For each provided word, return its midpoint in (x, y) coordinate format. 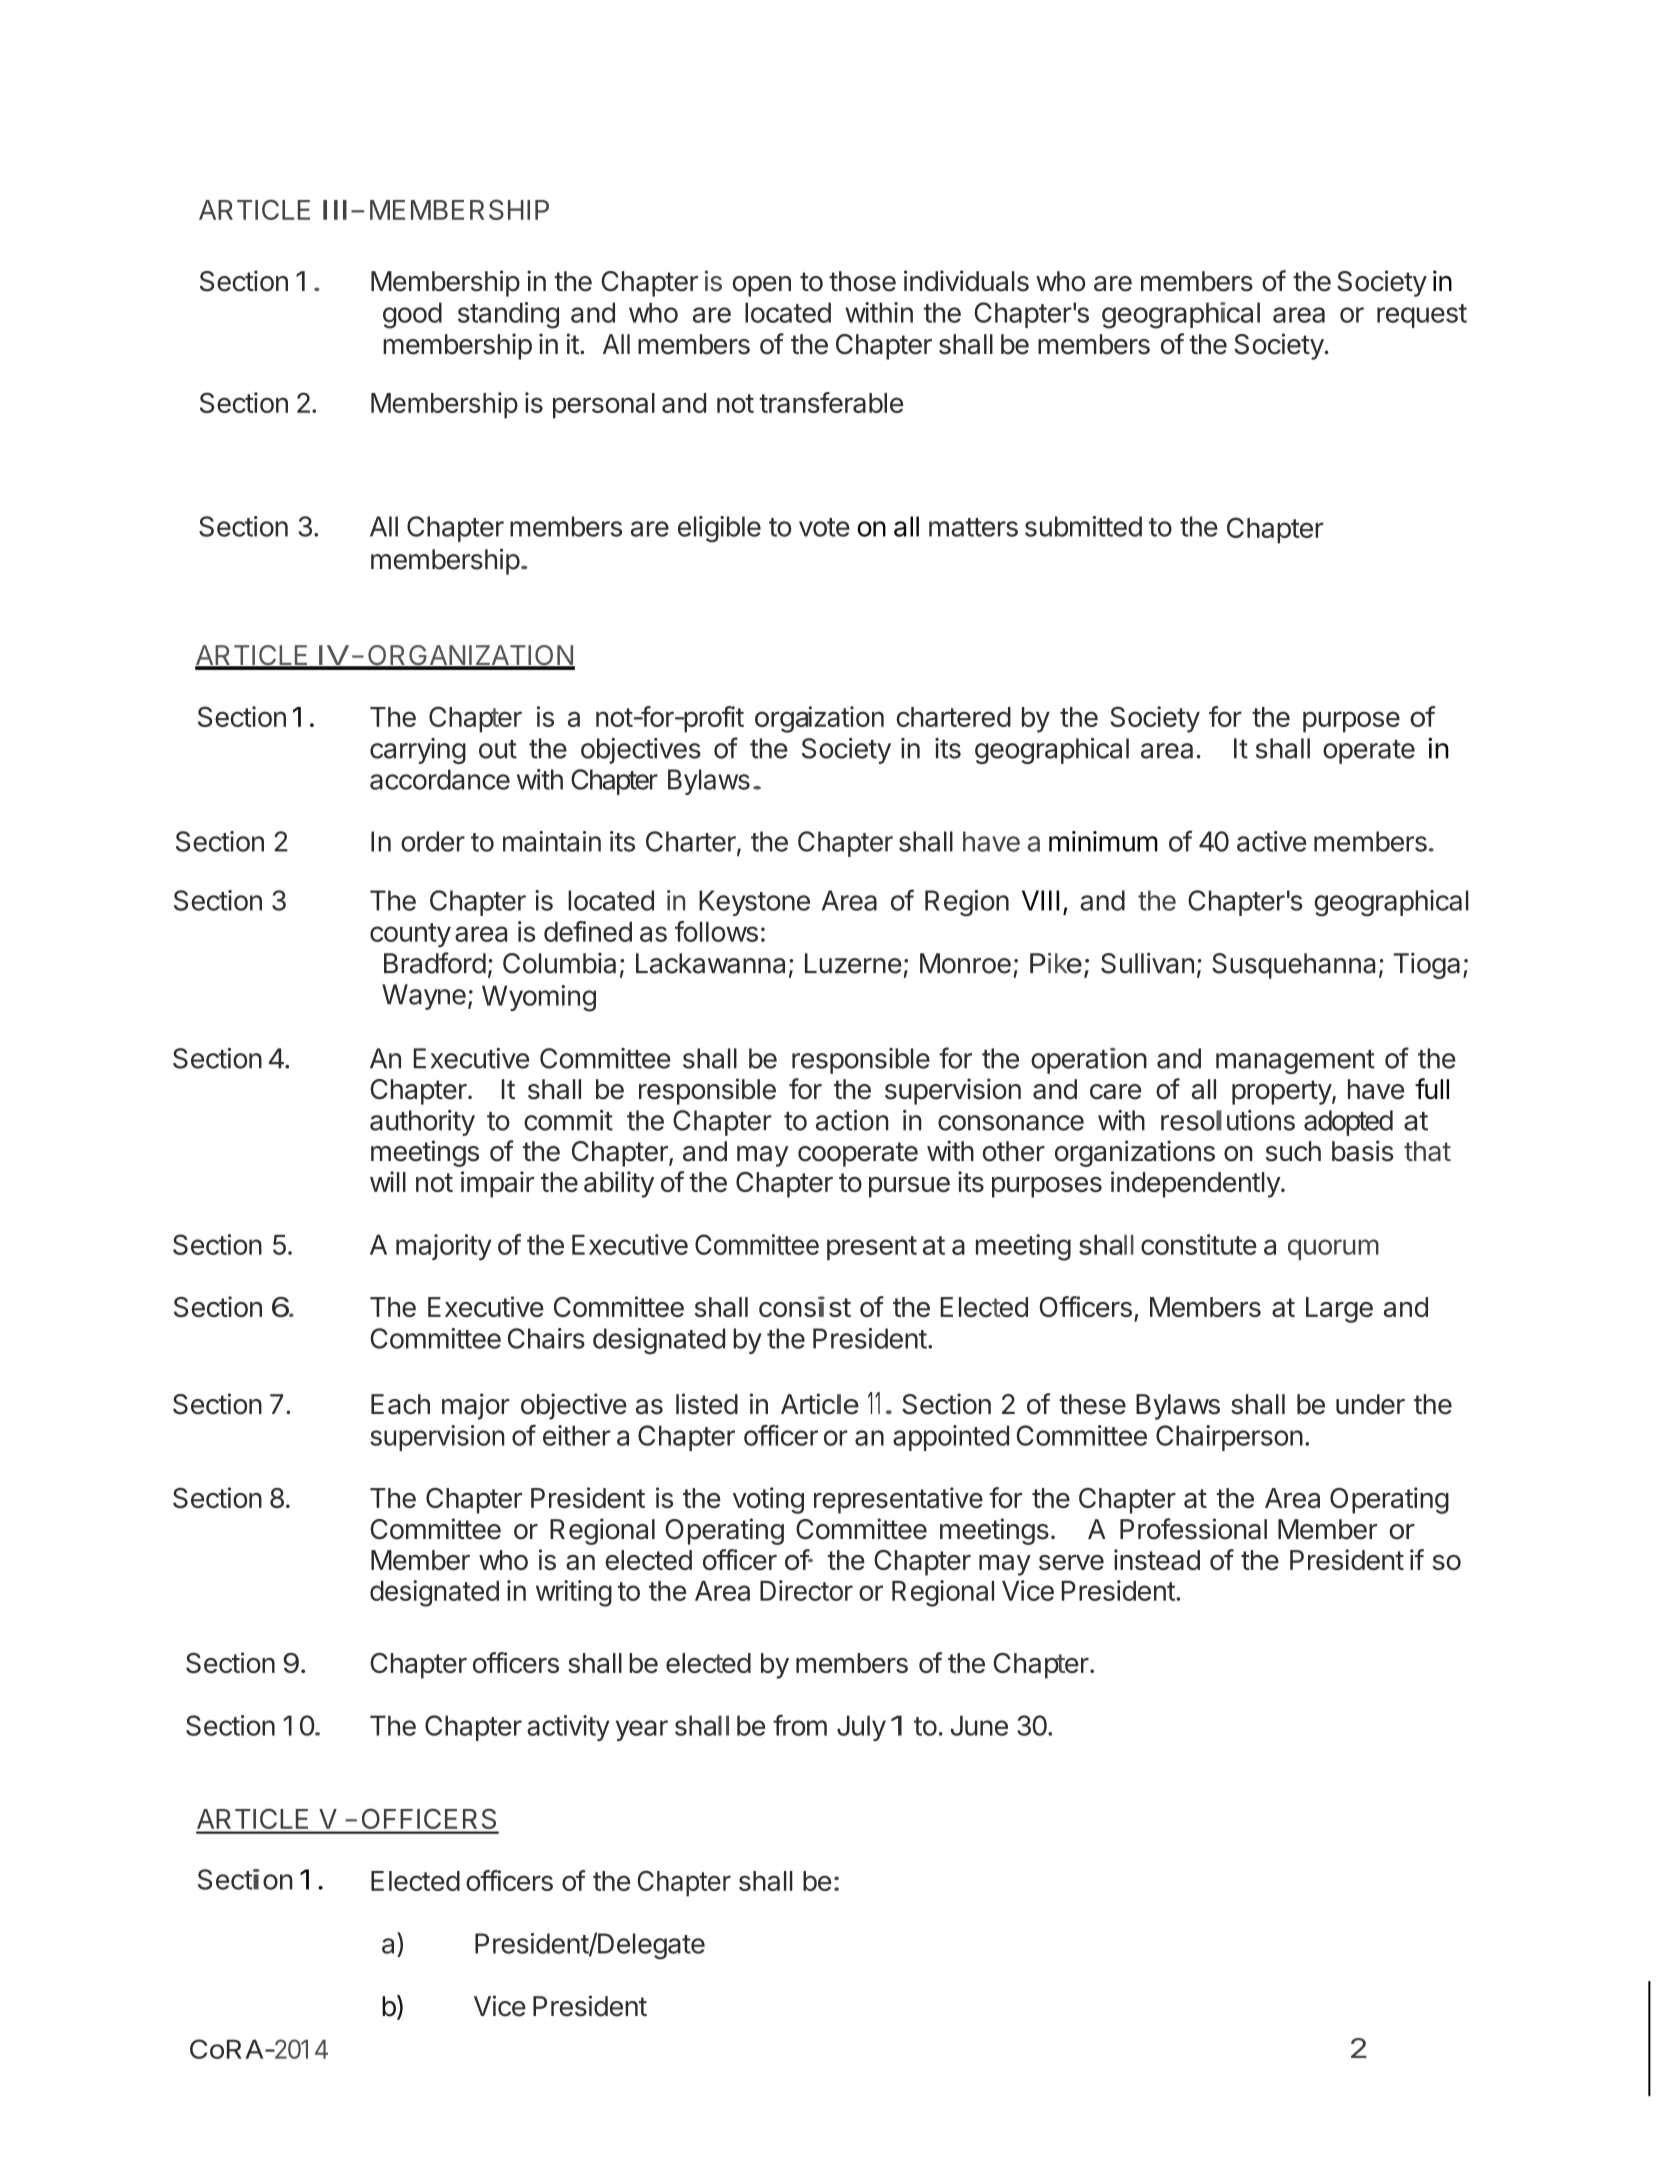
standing (508, 315)
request (1422, 316)
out (498, 749)
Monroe (965, 963)
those (862, 281)
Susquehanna (1293, 966)
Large (1339, 1310)
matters (973, 527)
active (1271, 841)
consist (805, 1306)
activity (568, 1728)
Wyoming (539, 998)
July (861, 1728)
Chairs (546, 1338)
